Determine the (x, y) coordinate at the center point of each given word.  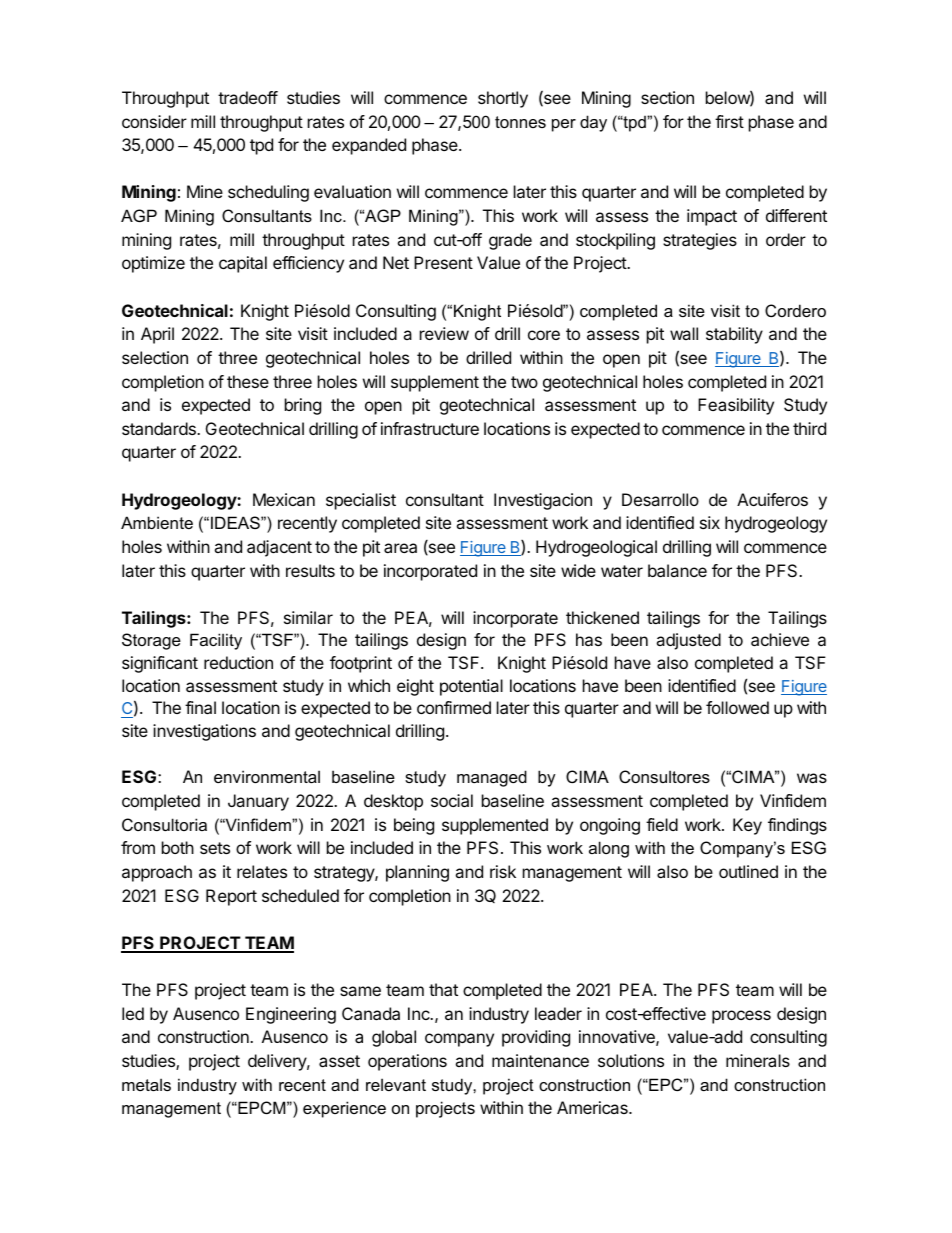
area (400, 548)
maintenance (540, 1060)
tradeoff (248, 97)
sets (215, 848)
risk (503, 871)
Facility (216, 641)
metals (146, 1084)
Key (747, 826)
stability (734, 335)
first (729, 121)
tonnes (520, 122)
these (248, 381)
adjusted (688, 641)
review (444, 333)
